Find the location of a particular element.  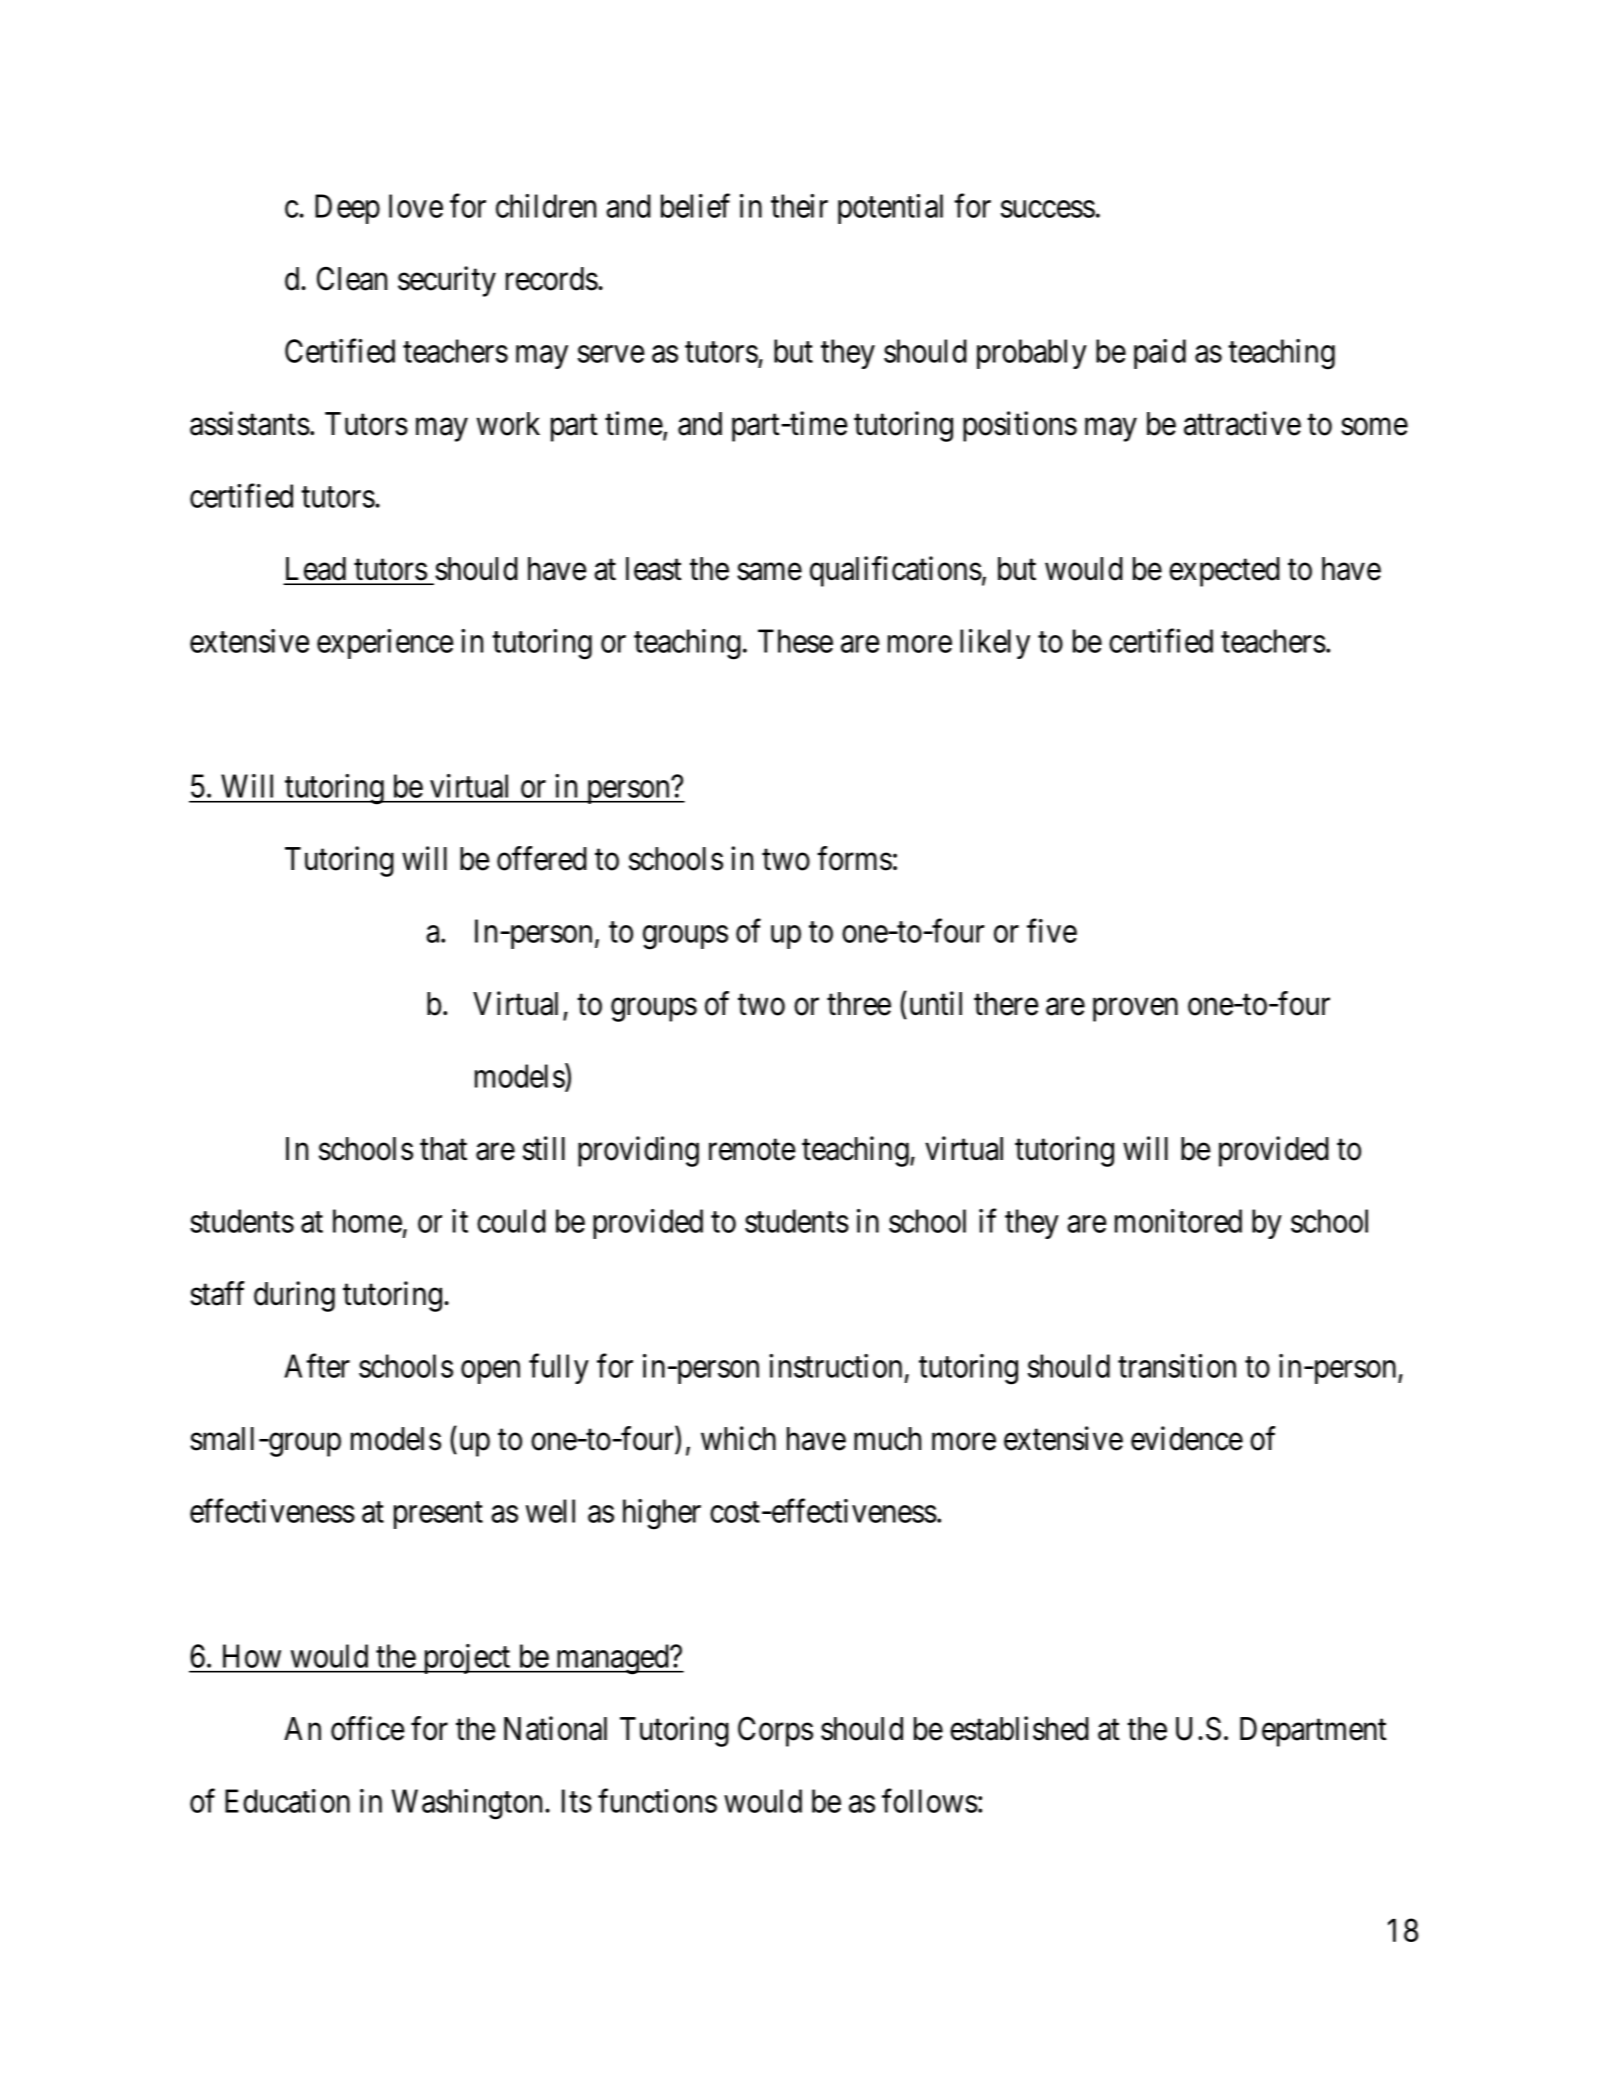

Clean is located at coordinates (352, 279).
